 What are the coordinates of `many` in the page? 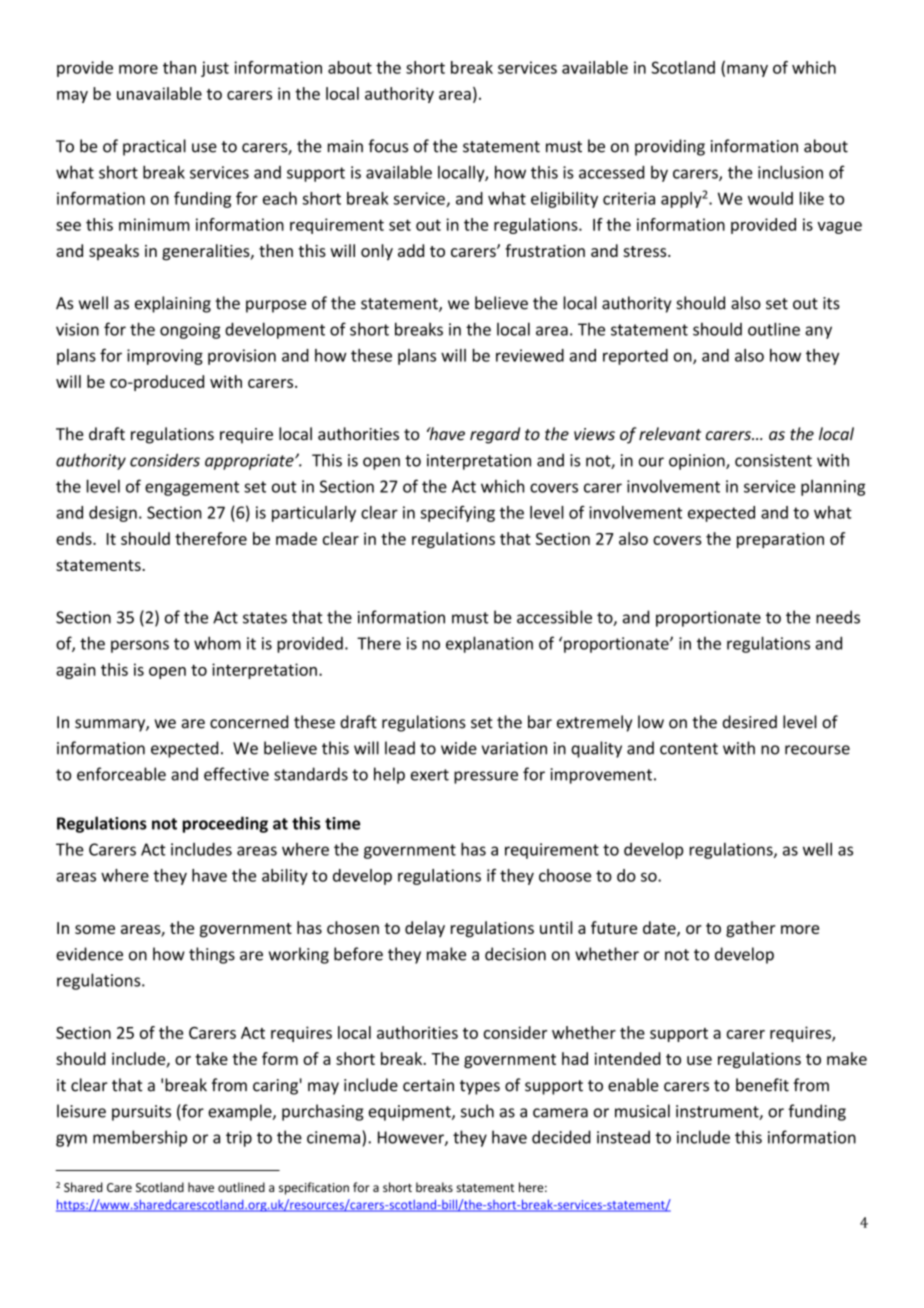 It's located at (747, 71).
